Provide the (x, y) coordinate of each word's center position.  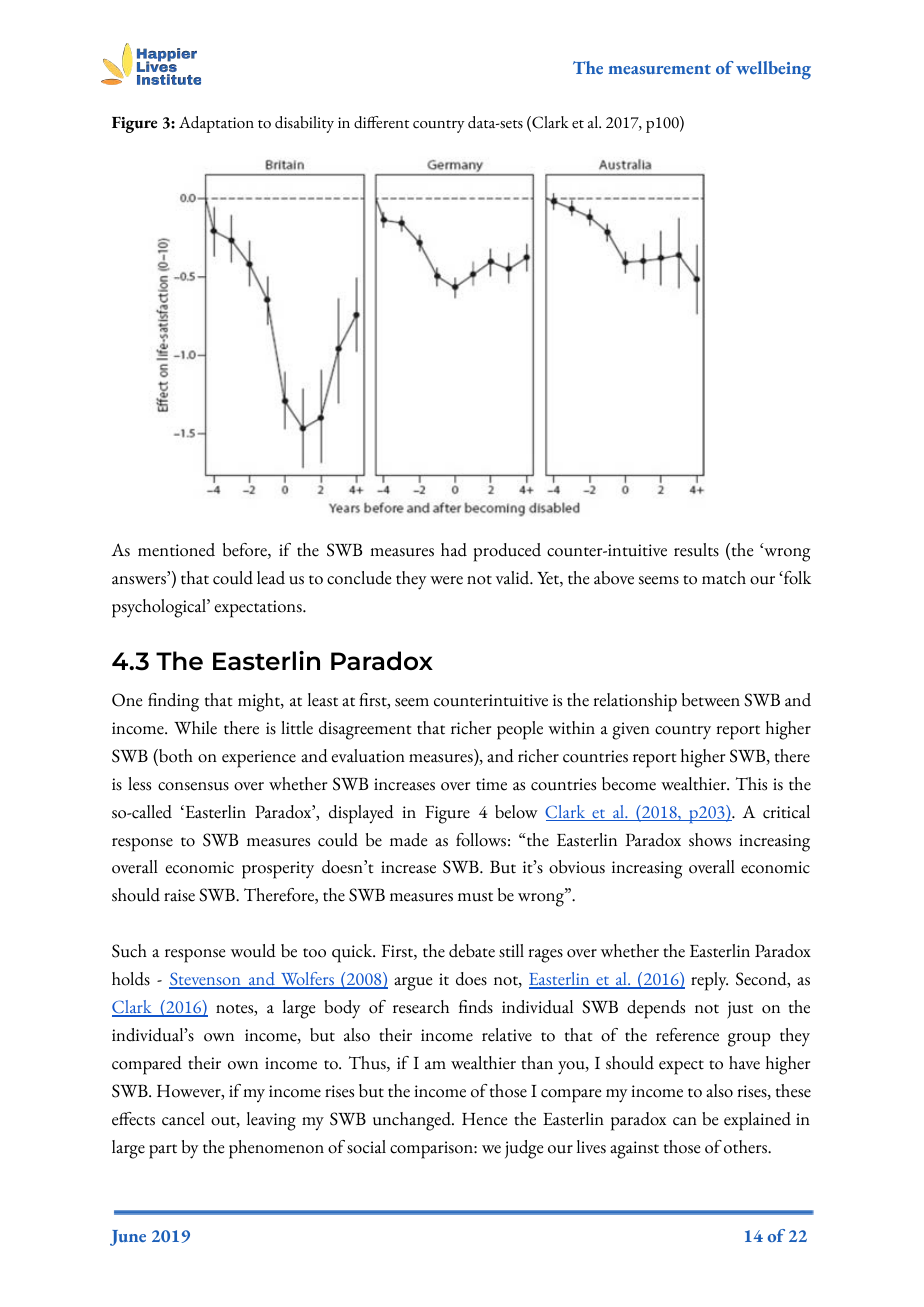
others (746, 1147)
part (163, 1151)
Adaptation (216, 124)
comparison (432, 1150)
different (381, 122)
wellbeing (773, 70)
